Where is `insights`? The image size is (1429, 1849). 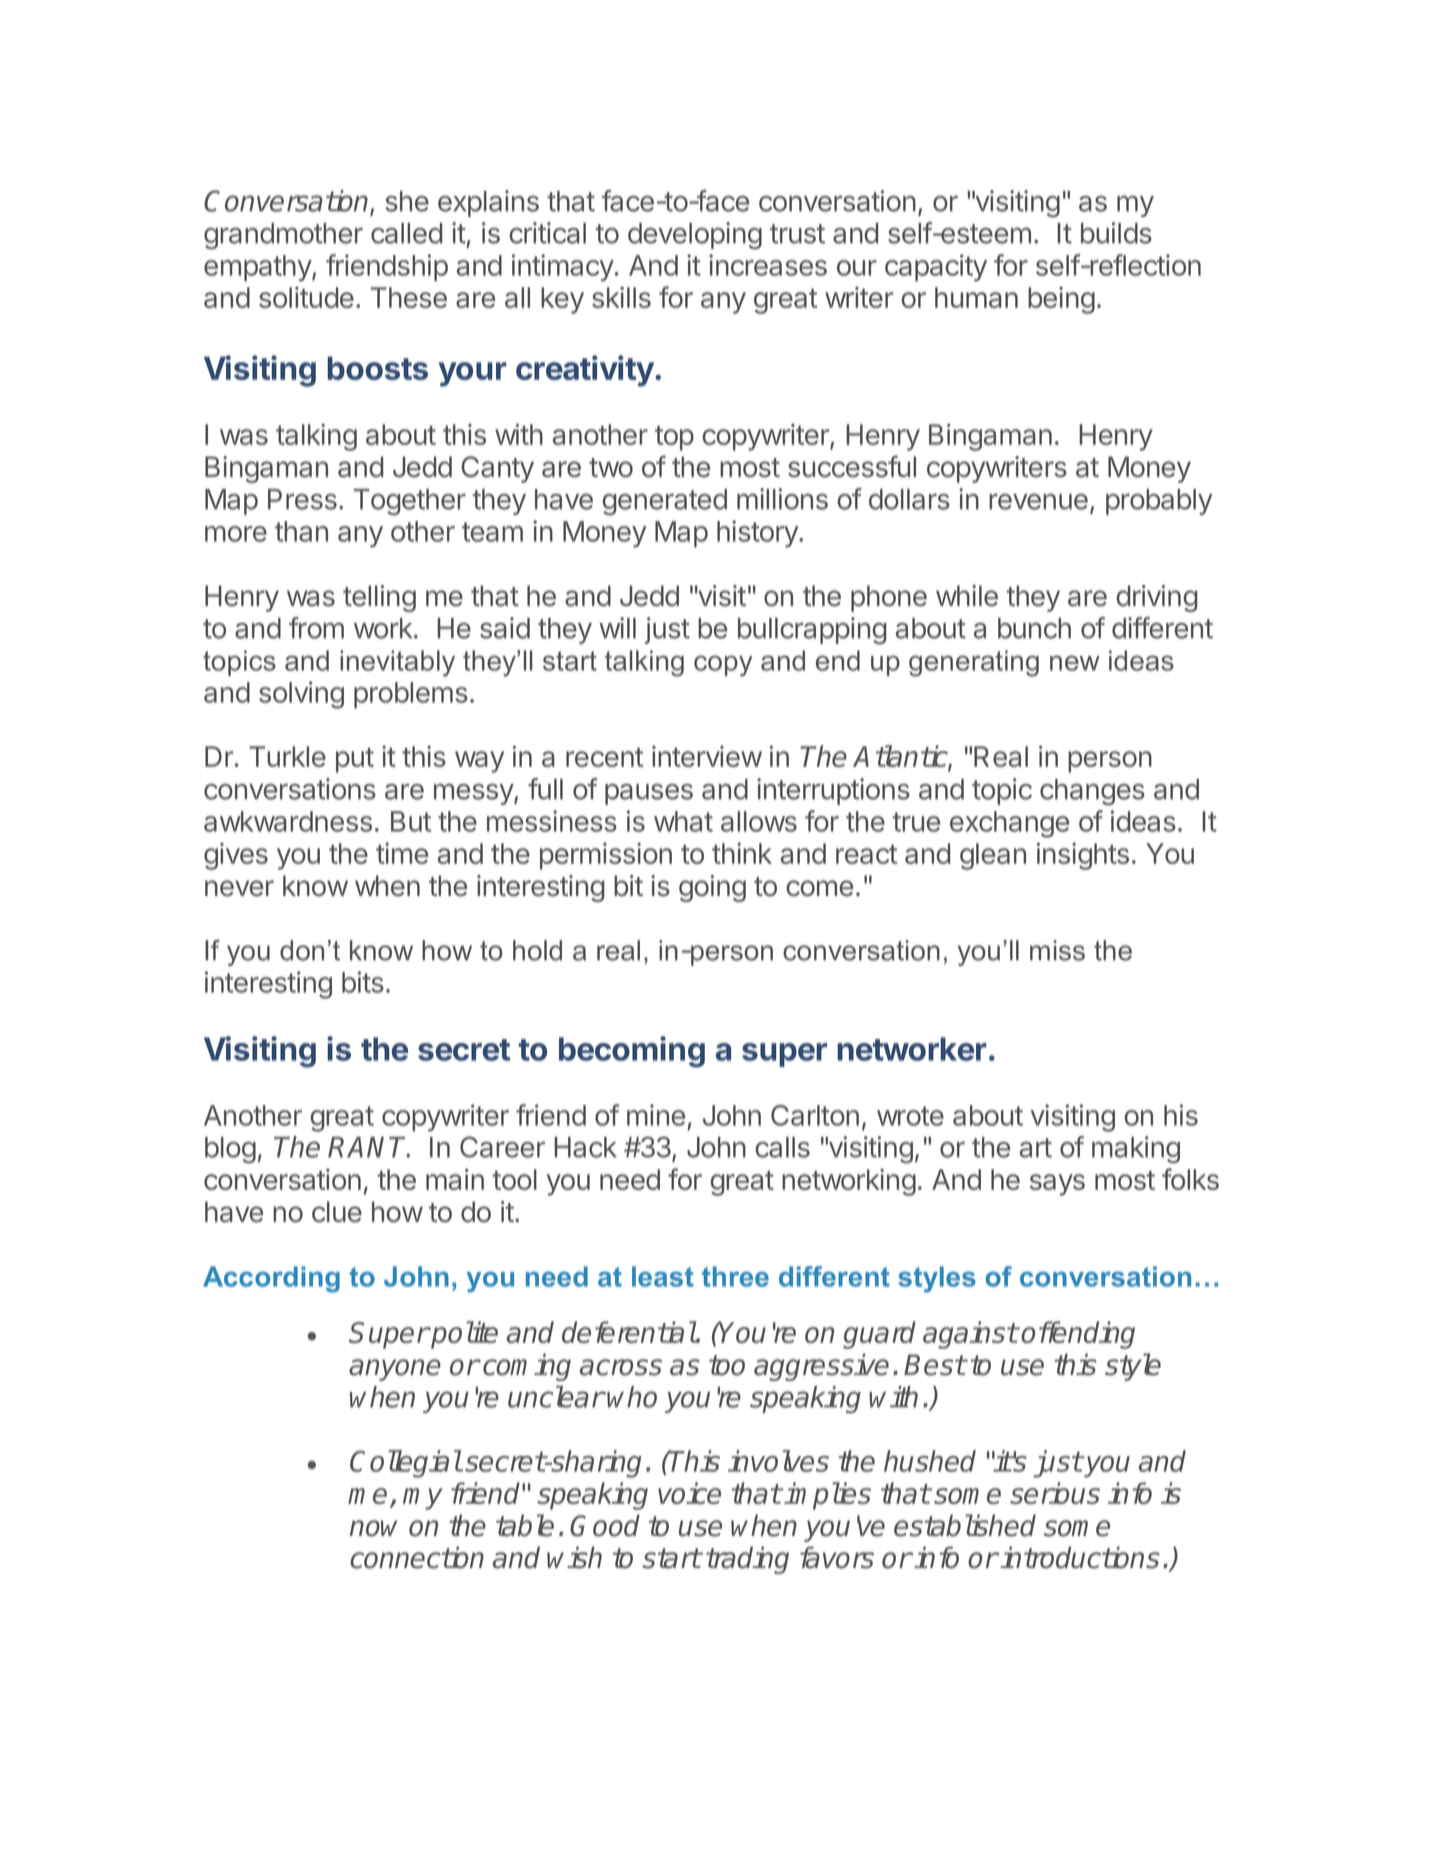
insights is located at coordinates (1083, 856).
